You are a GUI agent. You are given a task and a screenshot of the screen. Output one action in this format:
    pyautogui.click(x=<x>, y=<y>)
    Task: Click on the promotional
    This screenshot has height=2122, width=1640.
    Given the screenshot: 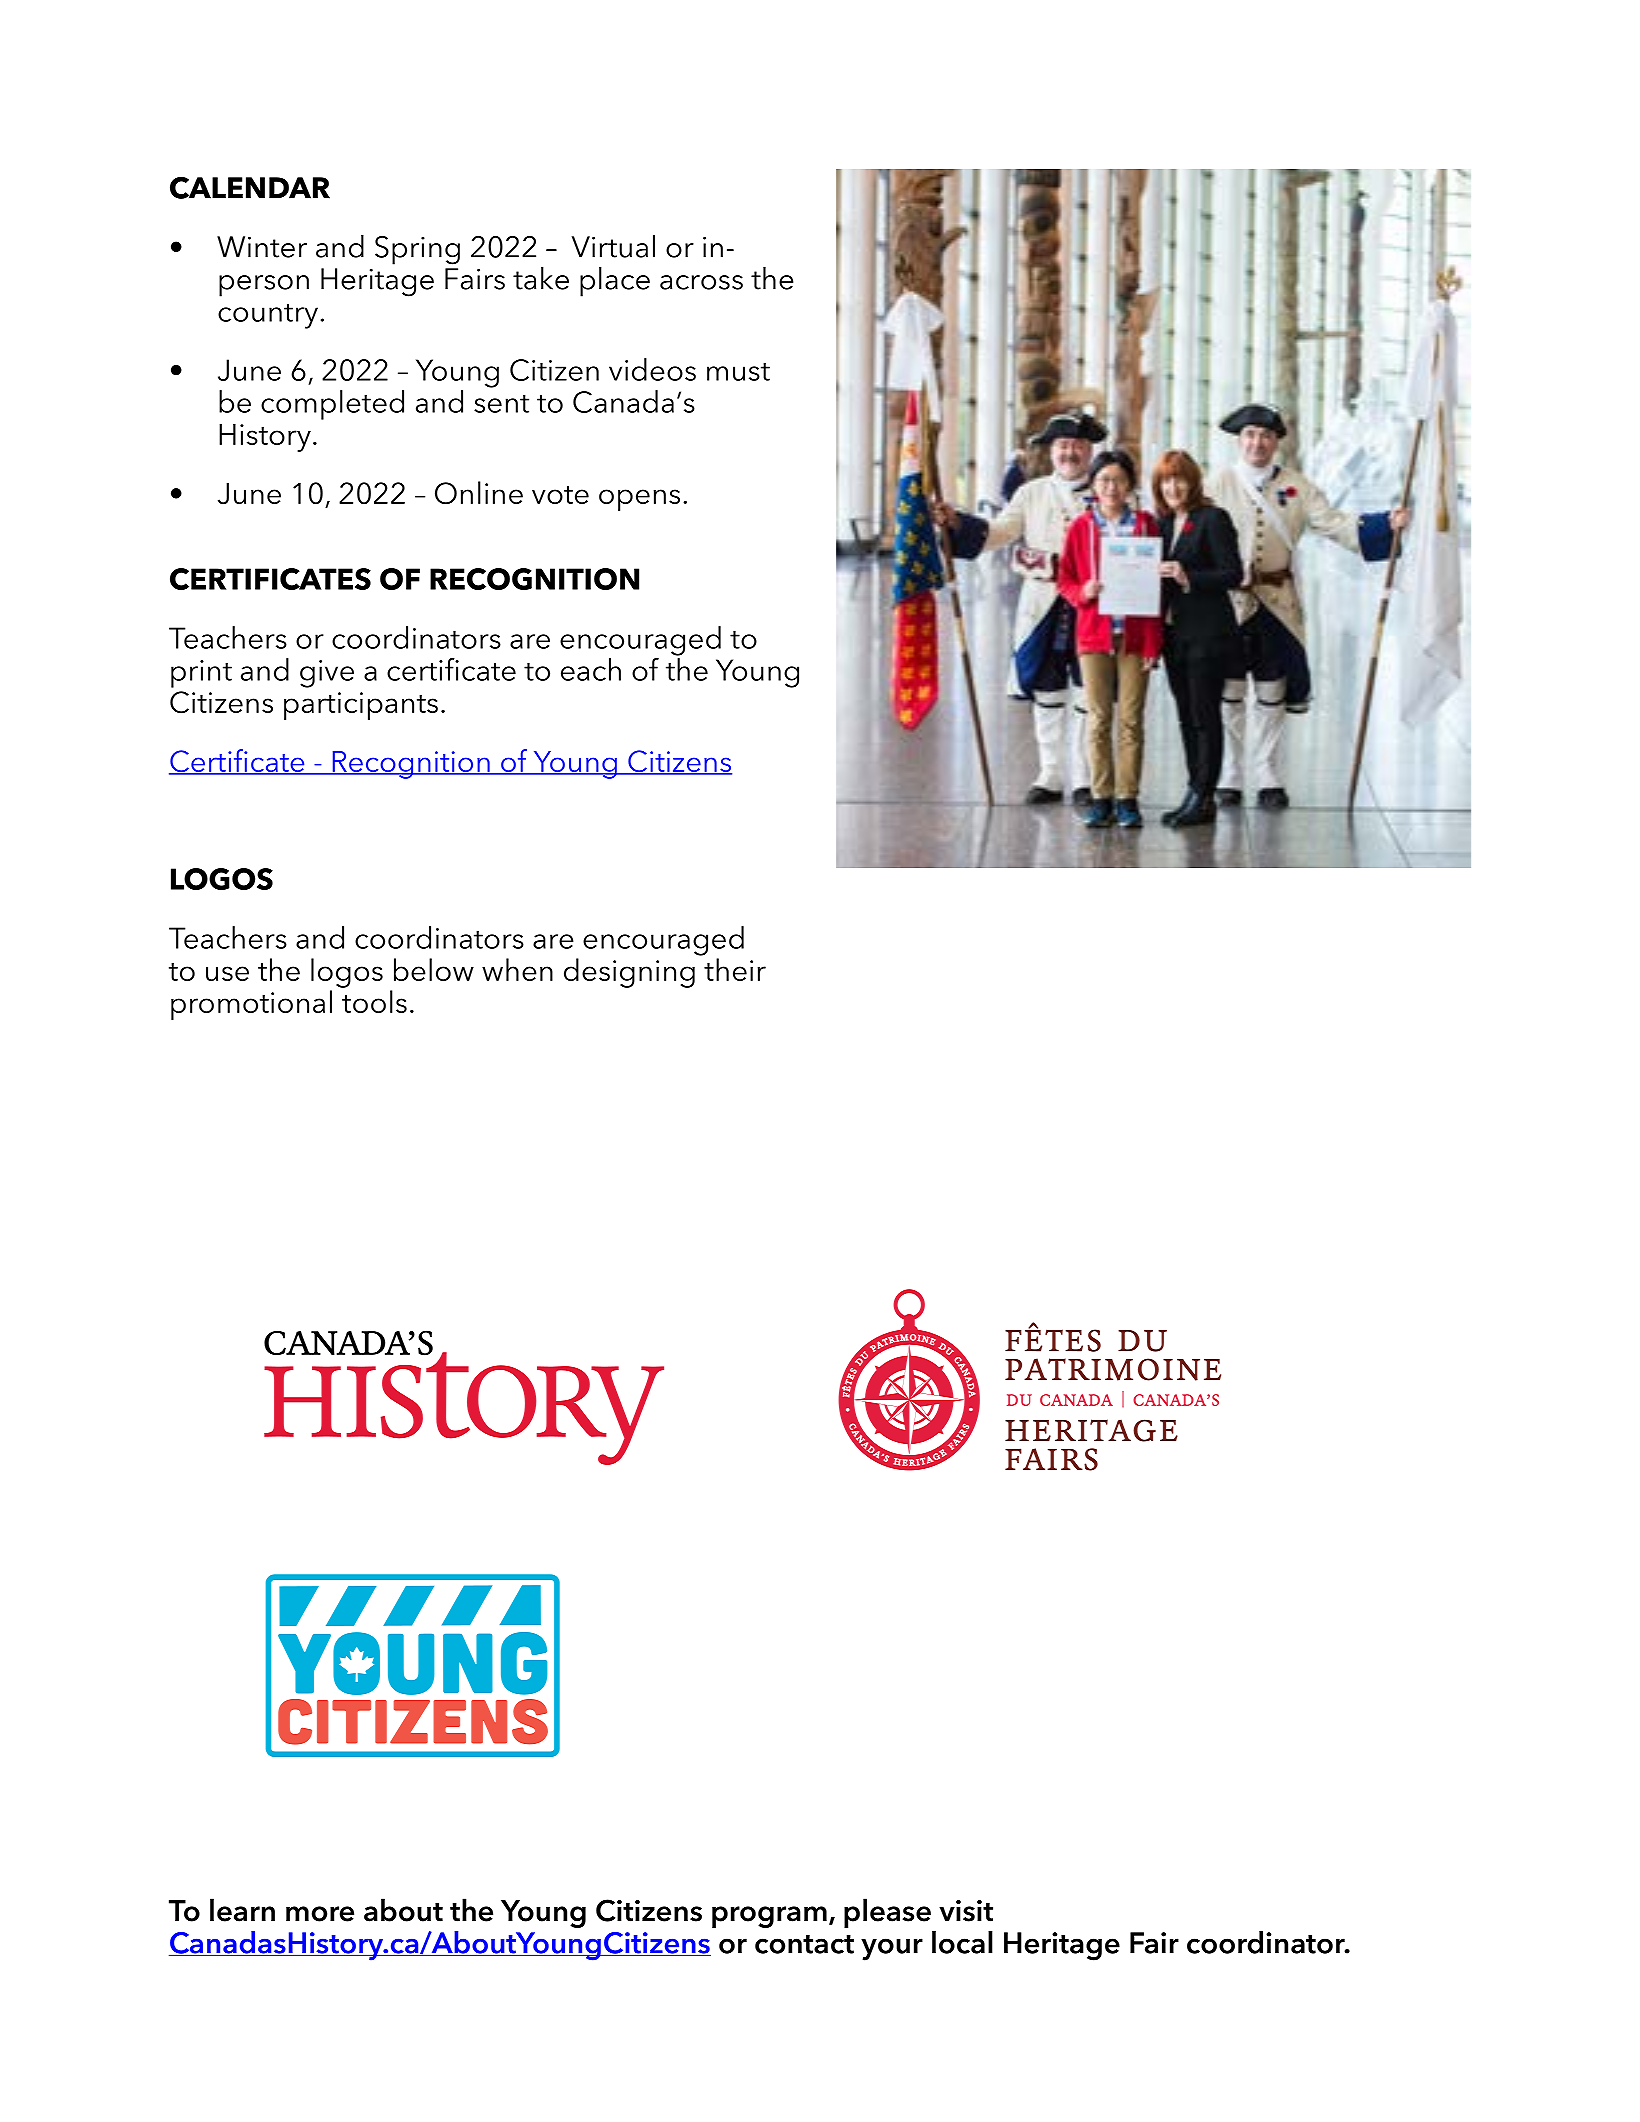 What is the action you would take?
    pyautogui.click(x=251, y=1005)
